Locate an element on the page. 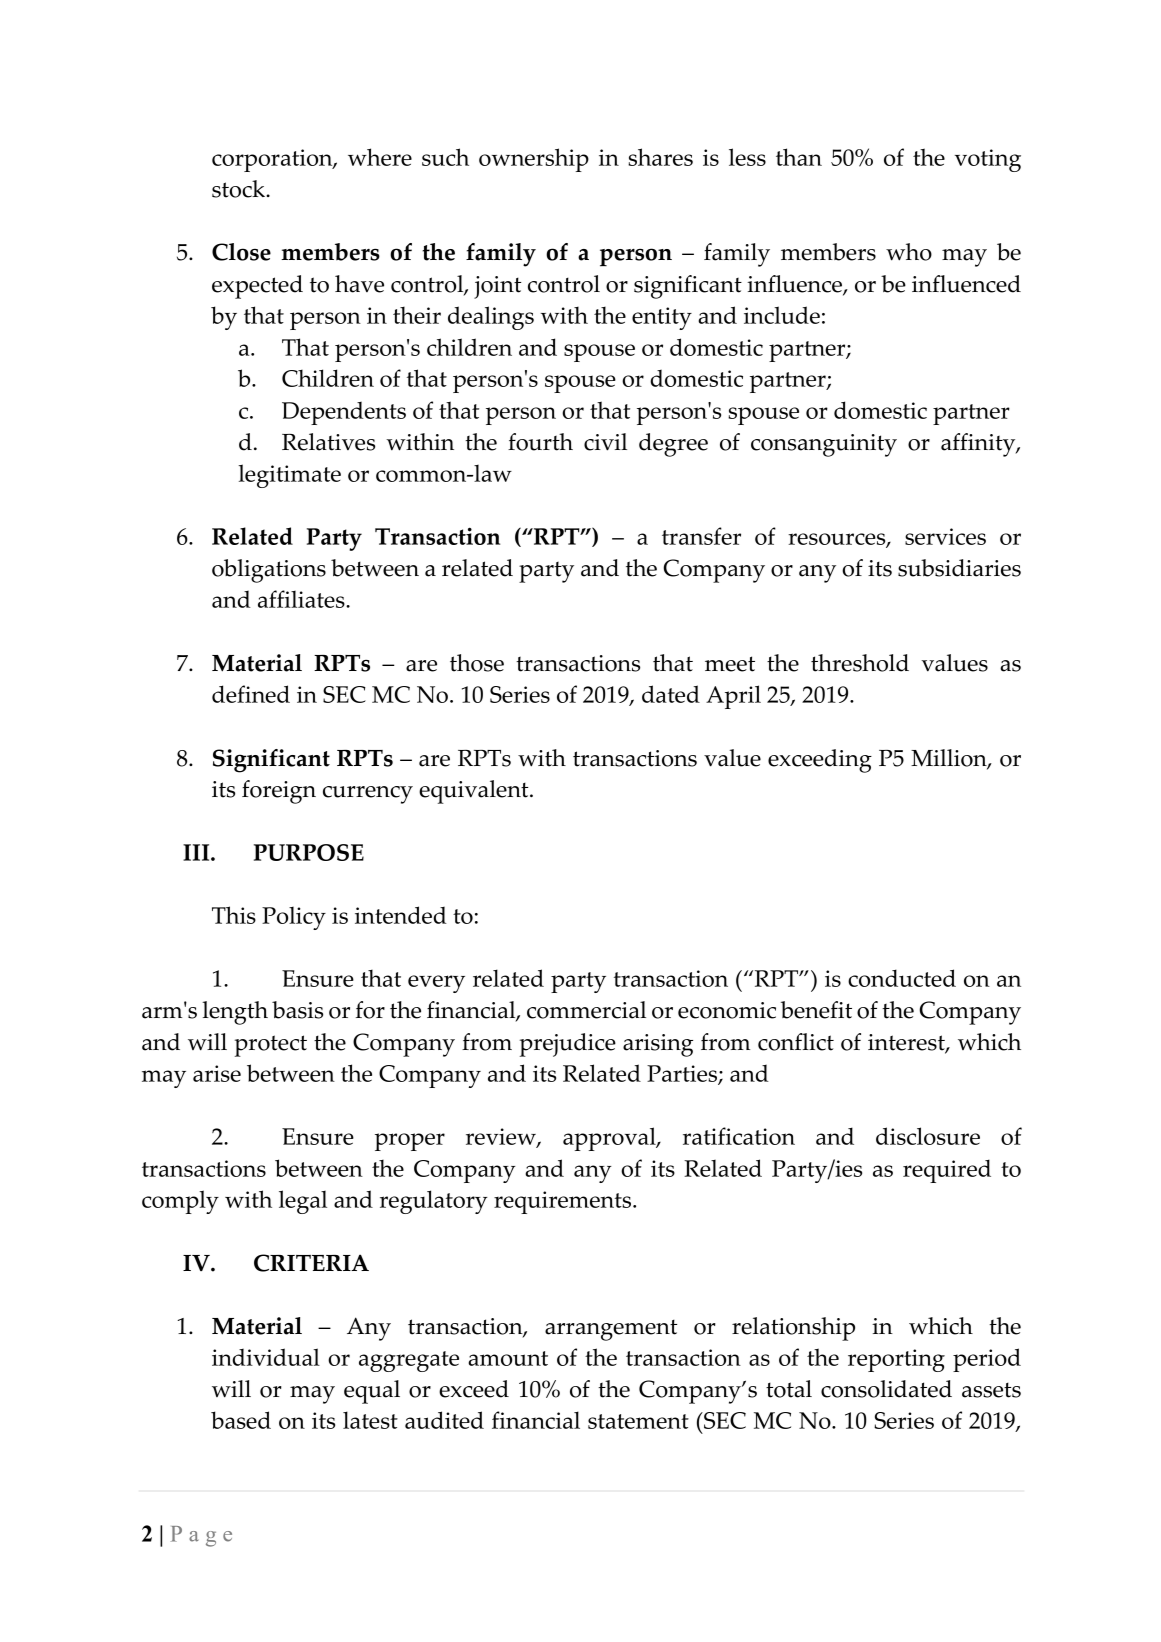  civil is located at coordinates (605, 442).
